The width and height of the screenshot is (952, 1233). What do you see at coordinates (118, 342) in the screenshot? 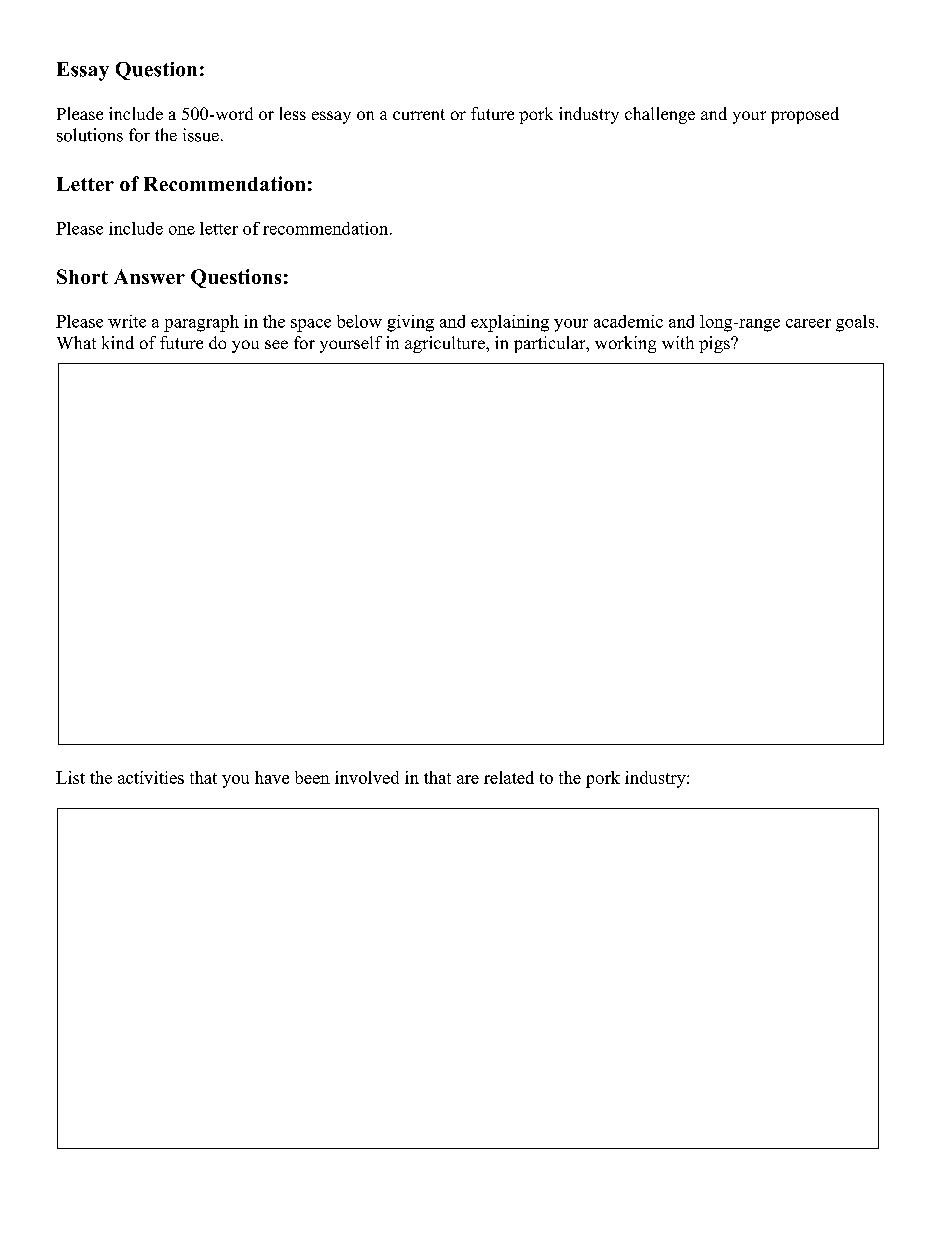
I see `kind` at bounding box center [118, 342].
